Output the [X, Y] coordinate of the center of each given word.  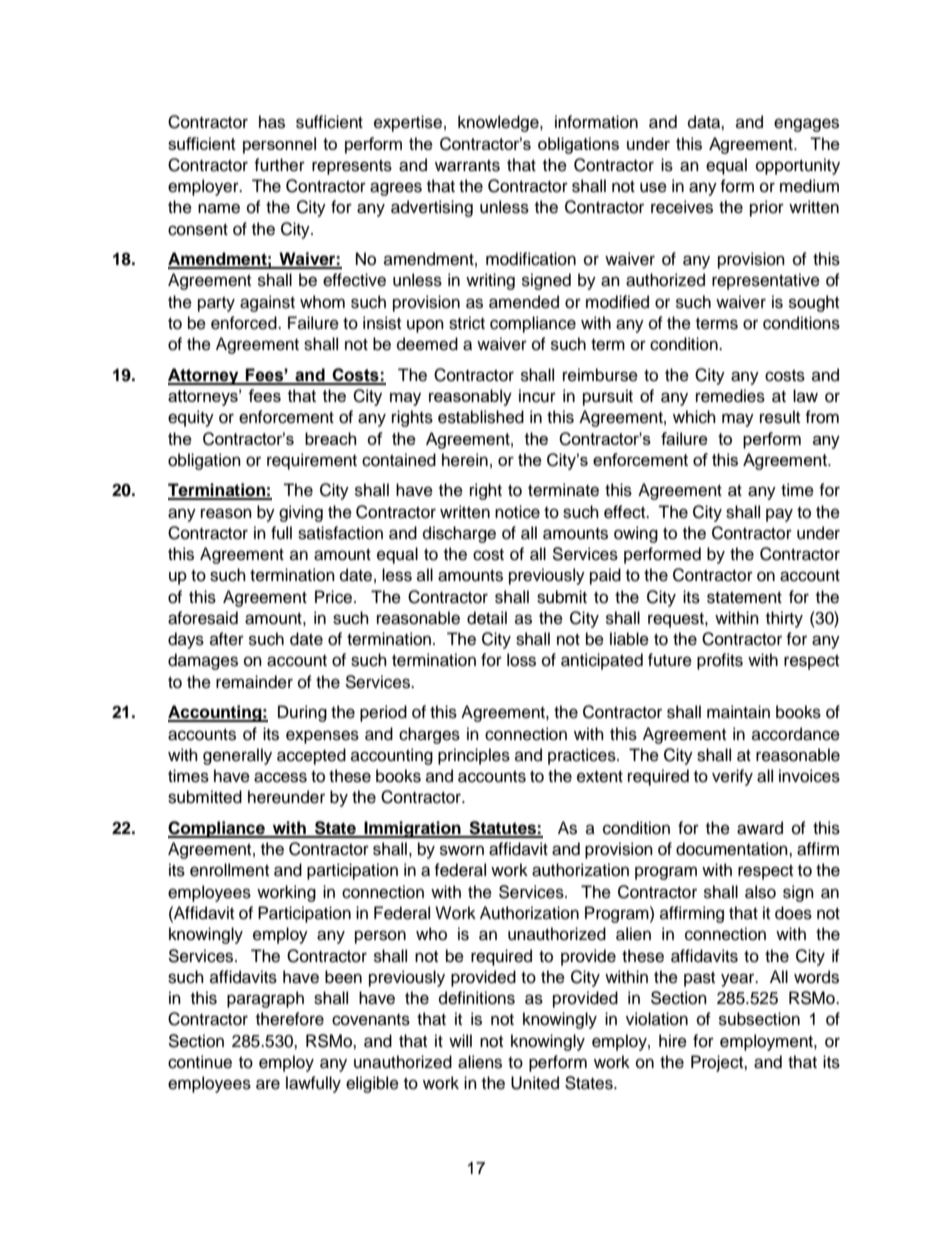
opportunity [798, 166]
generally [237, 756]
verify [732, 777]
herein [465, 460]
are [268, 1084]
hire [673, 1041]
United [535, 1083]
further [279, 165]
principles [474, 756]
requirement [312, 461]
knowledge [499, 123]
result [780, 417]
